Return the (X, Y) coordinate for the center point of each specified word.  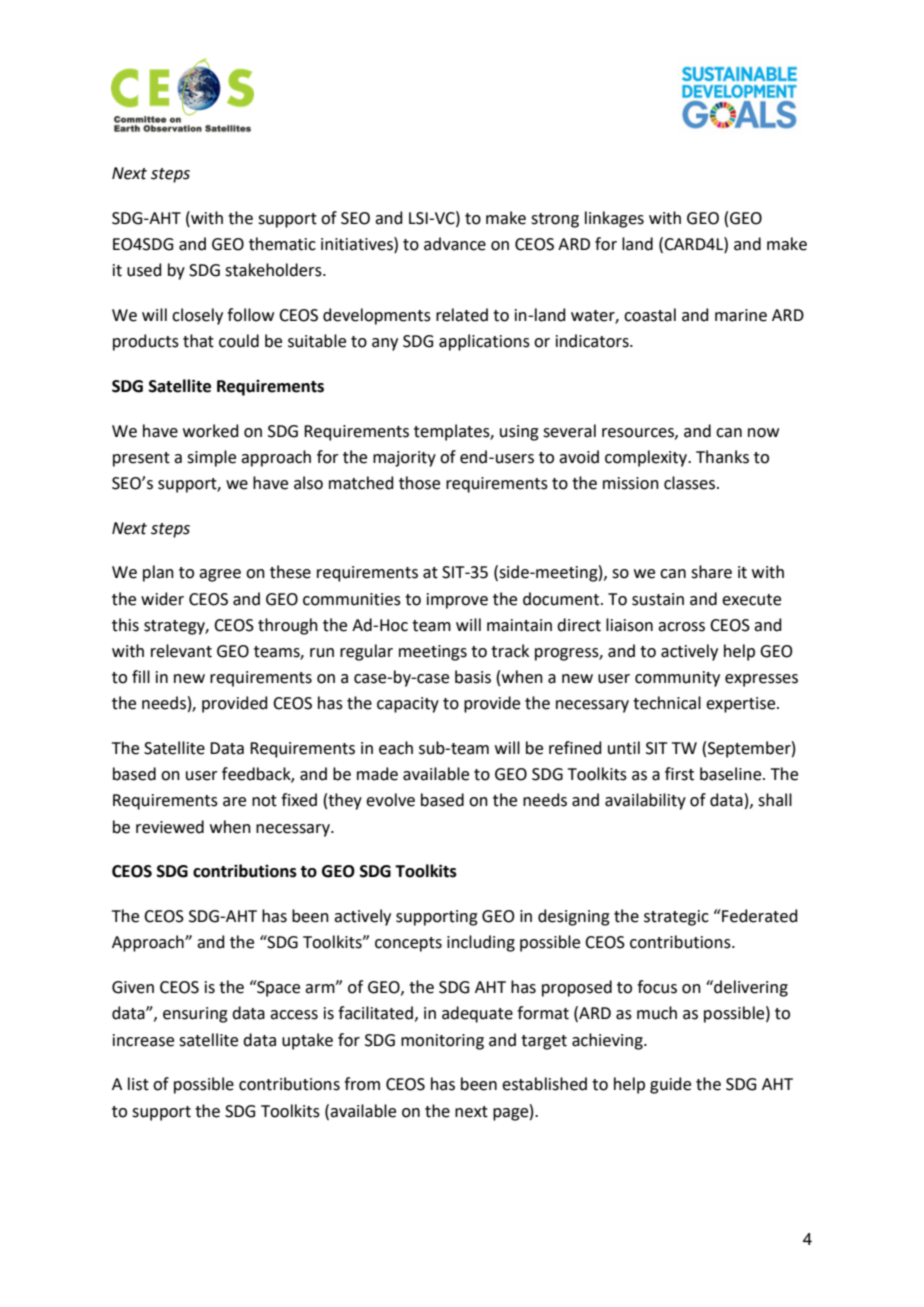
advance (455, 244)
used (144, 270)
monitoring (442, 1042)
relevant (181, 651)
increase (143, 1040)
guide (670, 1085)
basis (473, 677)
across (681, 627)
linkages (614, 219)
